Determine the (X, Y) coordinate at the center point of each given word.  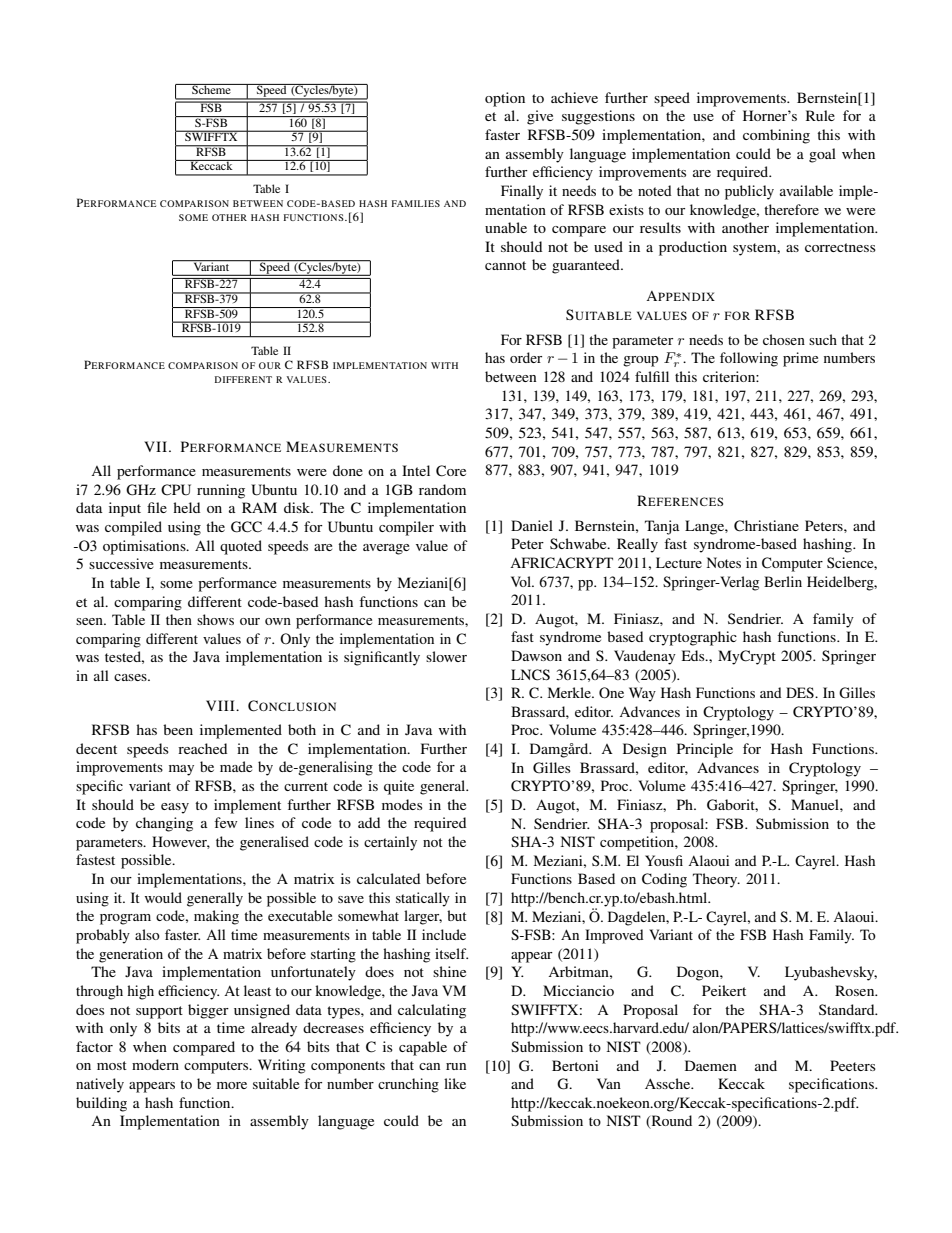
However (181, 842)
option (505, 99)
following (749, 359)
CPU (176, 490)
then (179, 619)
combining (776, 136)
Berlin (783, 581)
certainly (390, 843)
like (455, 1083)
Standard (848, 1009)
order (526, 357)
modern (155, 1064)
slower (446, 656)
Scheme (211, 89)
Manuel (816, 804)
